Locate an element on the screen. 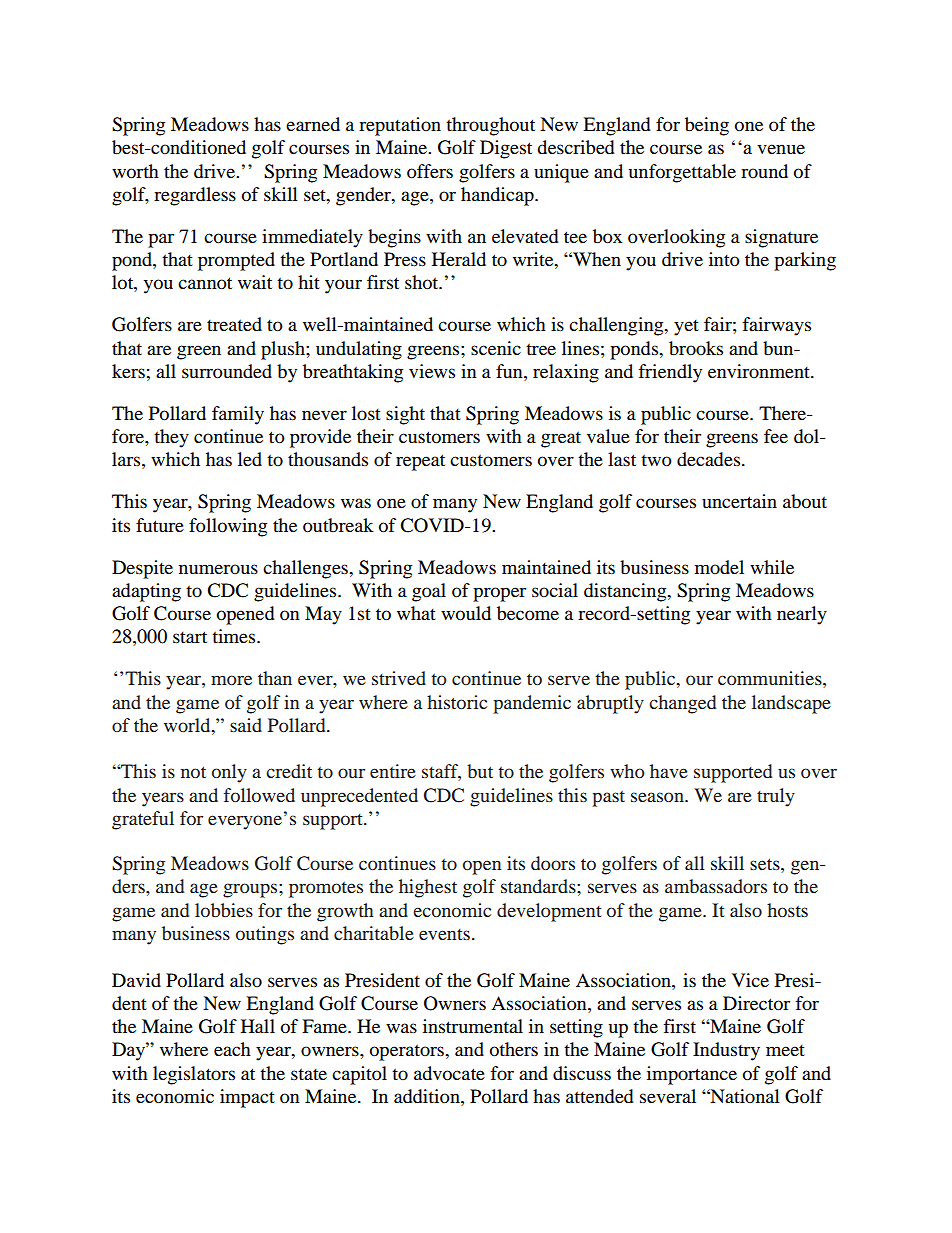 The image size is (952, 1233). model is located at coordinates (719, 567).
